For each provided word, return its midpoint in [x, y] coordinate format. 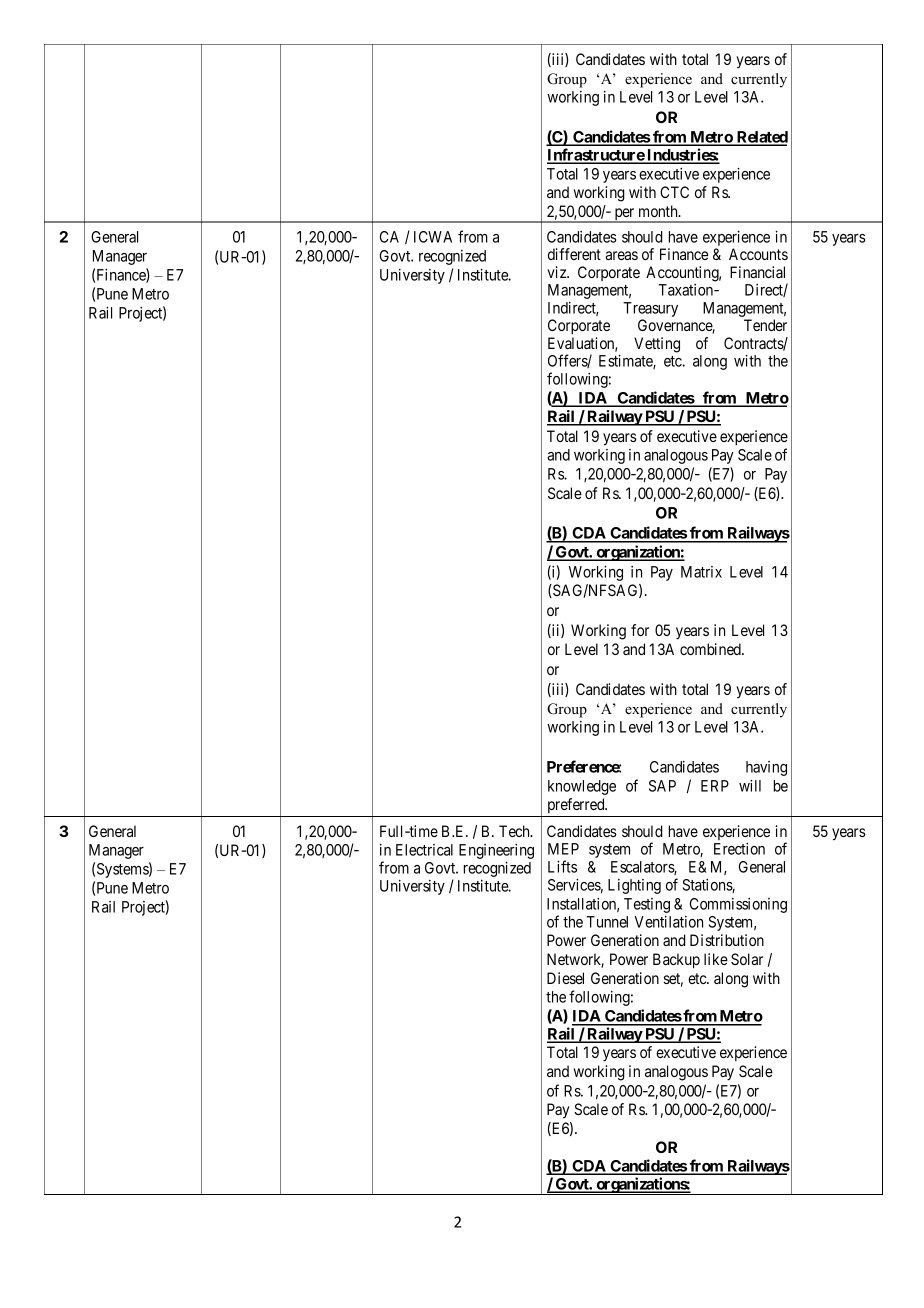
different [574, 254]
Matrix [701, 572]
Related [761, 138]
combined [711, 649]
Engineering [496, 853]
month [659, 211]
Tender [765, 325]
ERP [715, 786]
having [766, 768]
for [640, 630]
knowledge [582, 787]
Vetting [657, 345]
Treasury [650, 311]
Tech [515, 831]
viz [557, 272]
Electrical [424, 850]
